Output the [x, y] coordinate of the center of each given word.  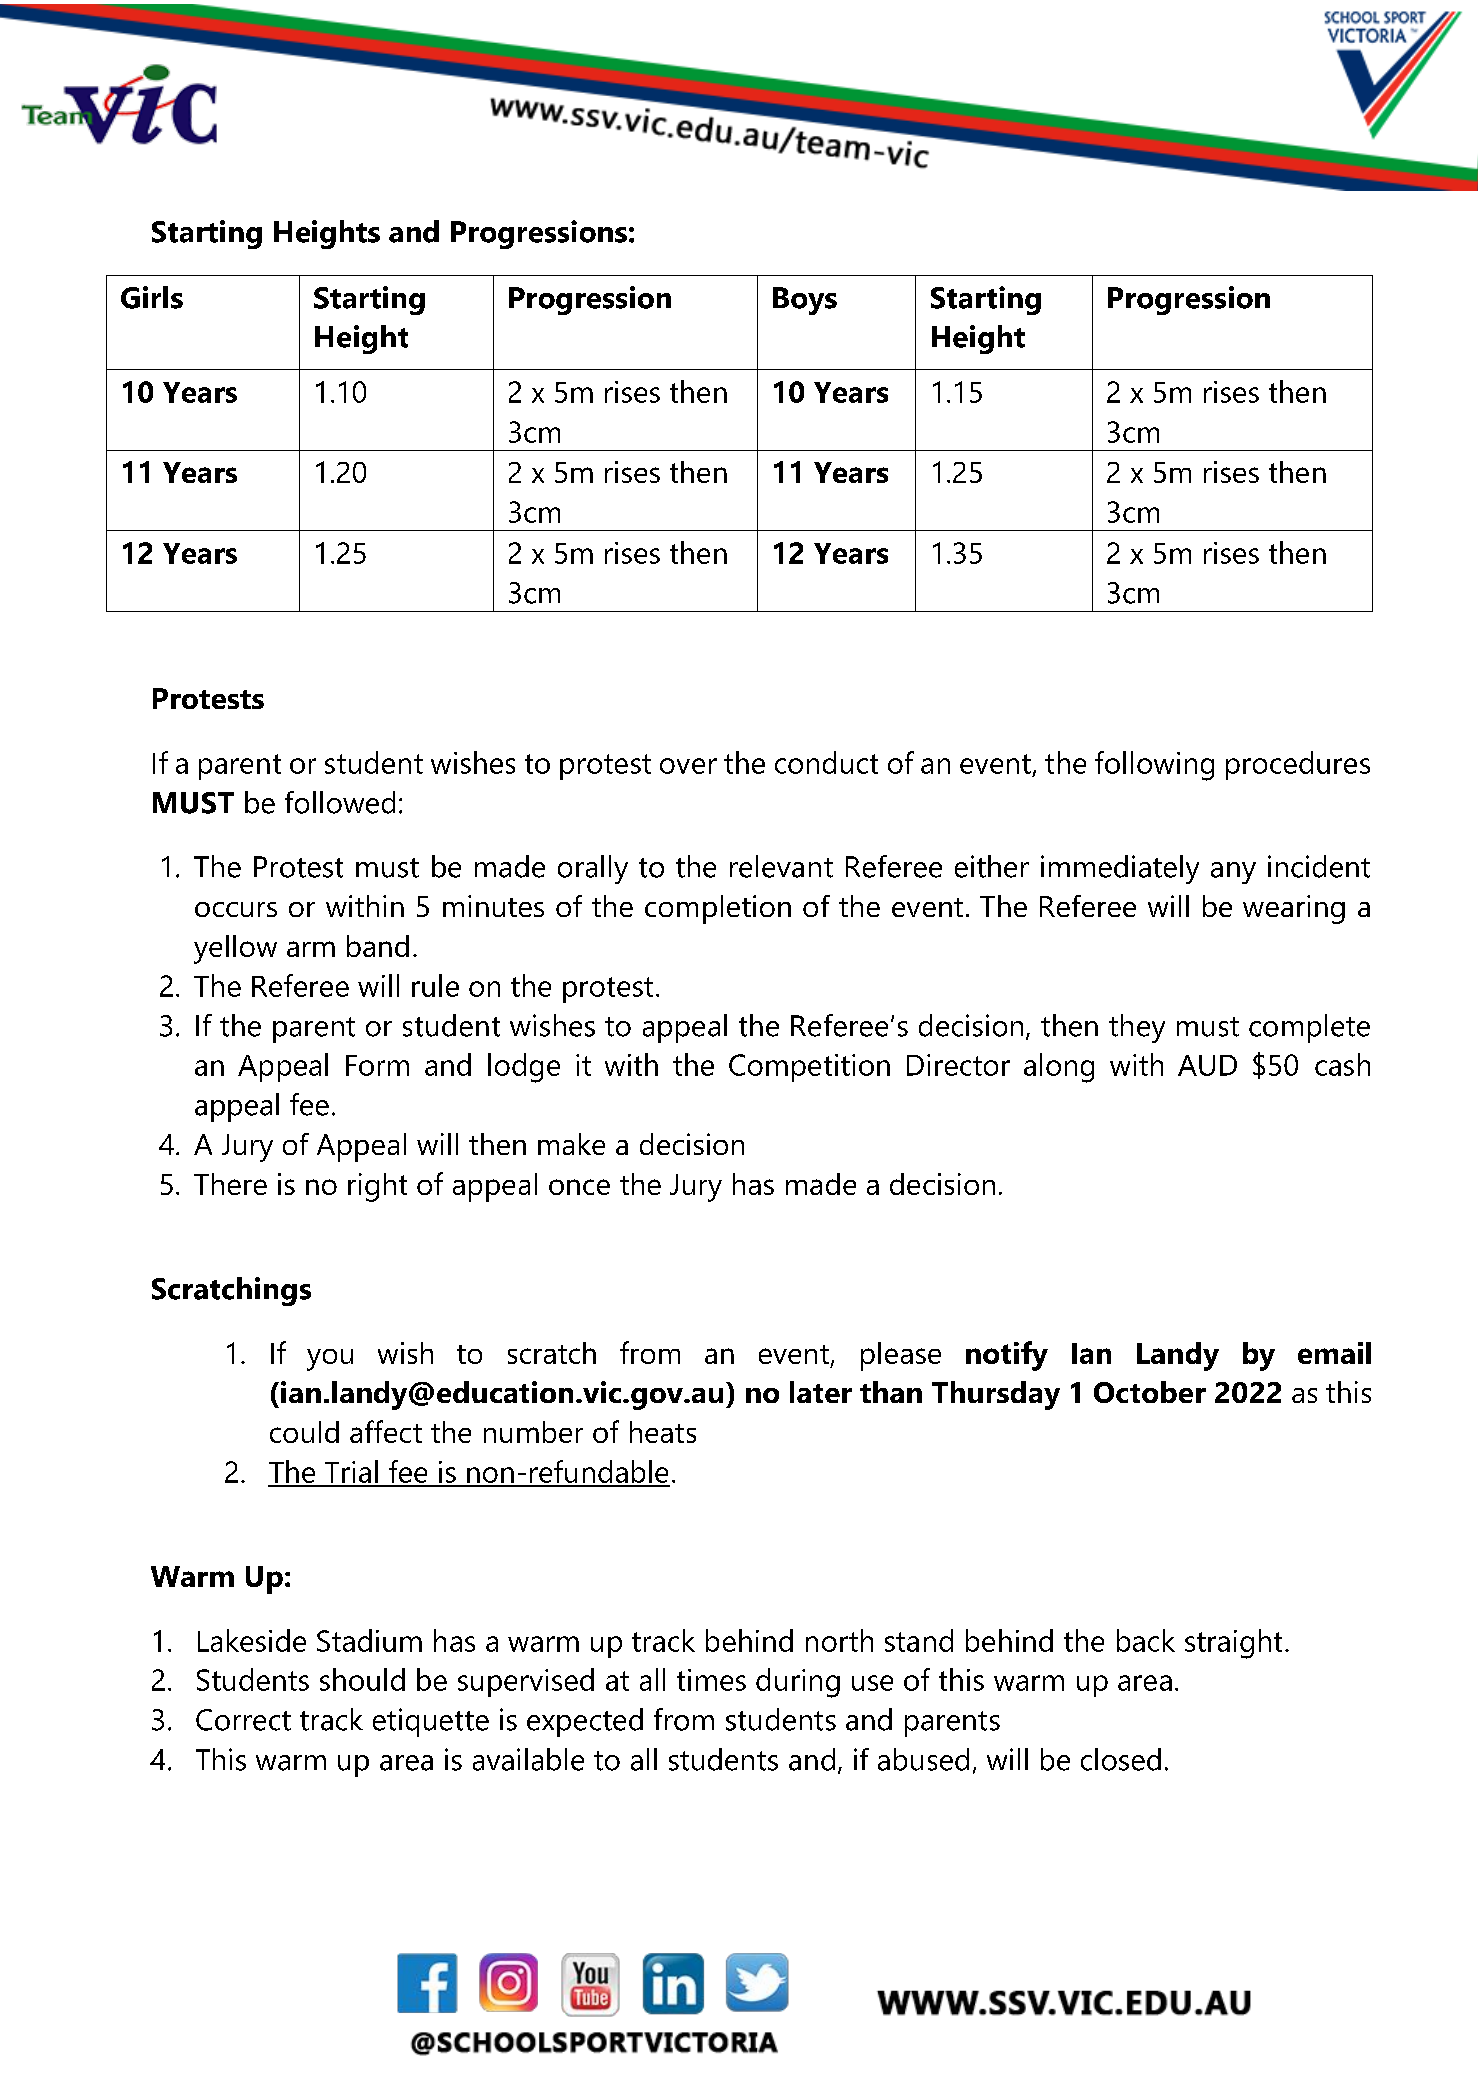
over [688, 766]
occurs [236, 909]
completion [718, 909]
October [1150, 1392]
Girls [152, 297]
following [1154, 766]
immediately [1120, 869]
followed [340, 802]
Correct [243, 1720]
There [230, 1184]
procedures [1298, 765]
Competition [809, 1068]
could [304, 1432]
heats [663, 1432]
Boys [805, 301]
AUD [1207, 1065]
